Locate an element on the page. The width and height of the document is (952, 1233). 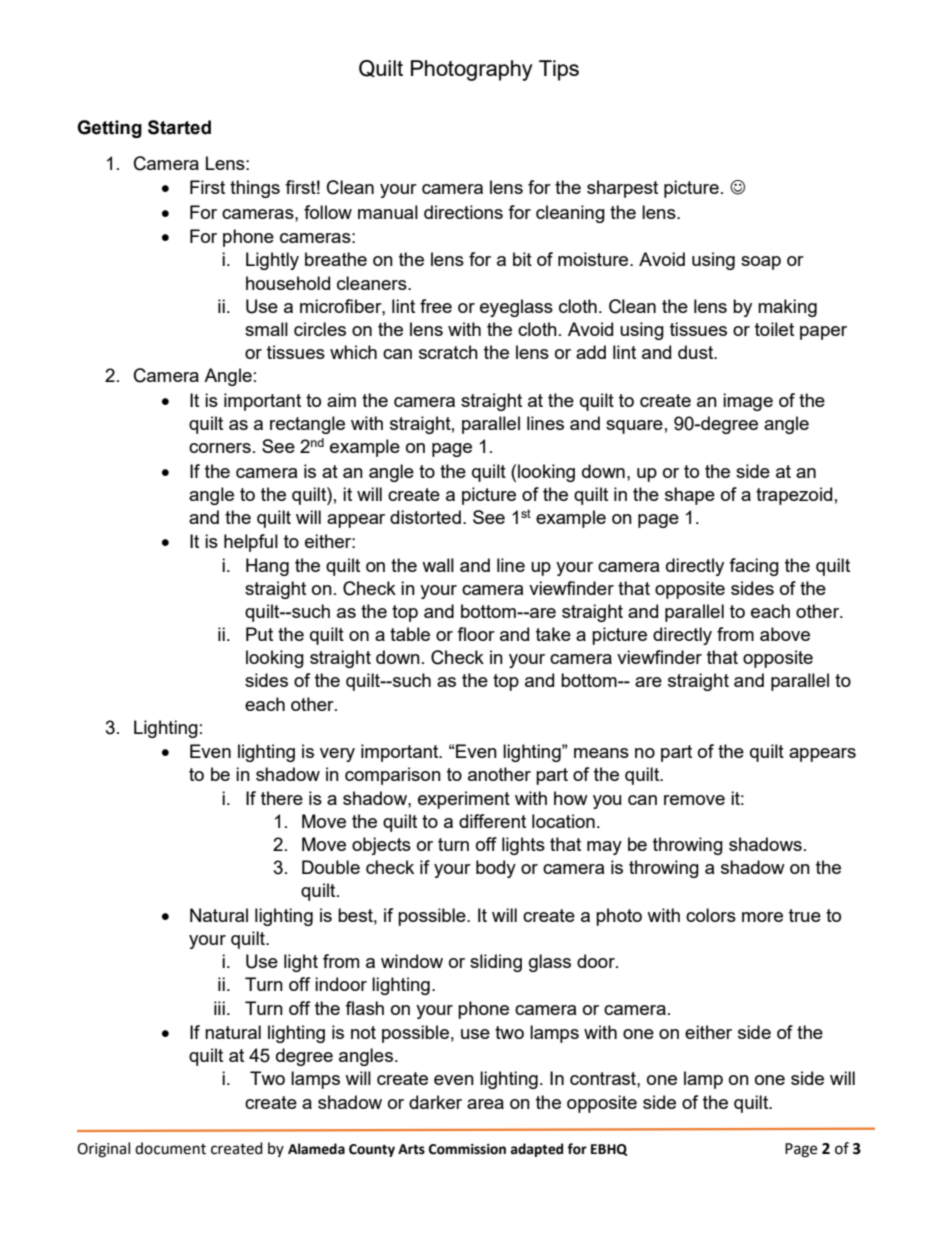
area is located at coordinates (485, 1104).
